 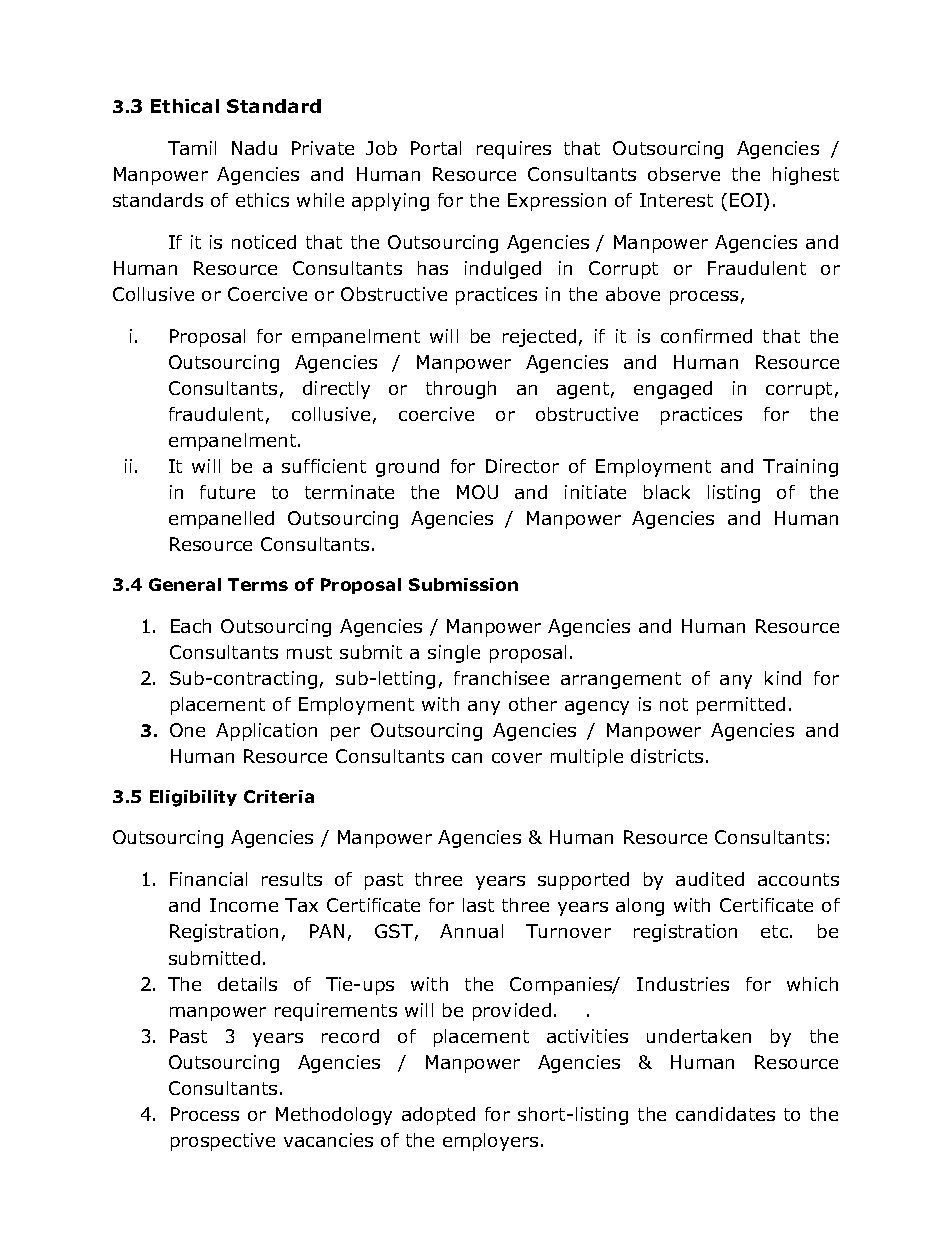 What do you see at coordinates (336, 390) in the document?
I see `directly` at bounding box center [336, 390].
